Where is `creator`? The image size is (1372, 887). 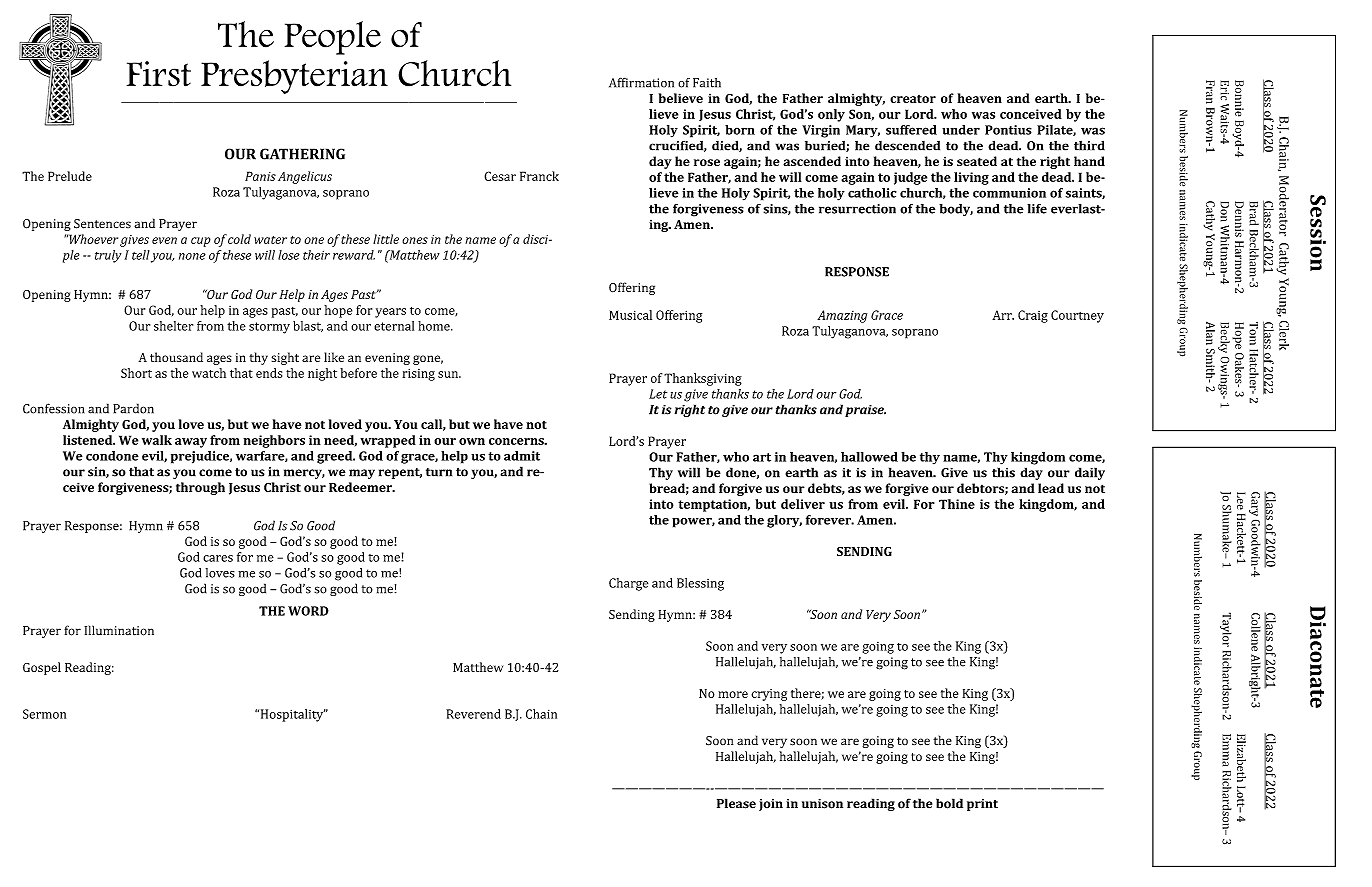 creator is located at coordinates (913, 99).
